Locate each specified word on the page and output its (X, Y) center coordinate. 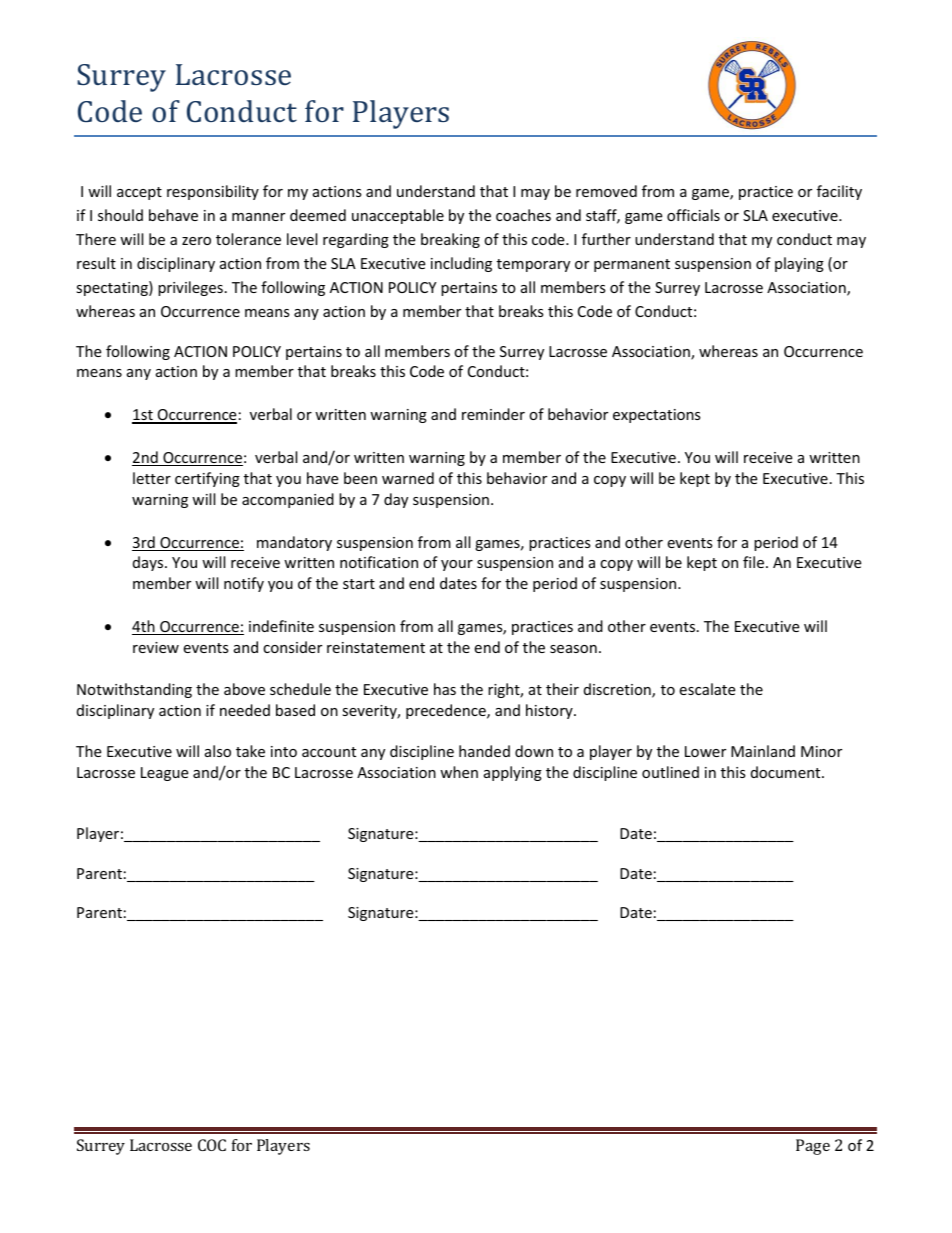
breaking (450, 240)
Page (813, 1147)
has (445, 689)
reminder (493, 414)
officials (693, 215)
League (164, 774)
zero (196, 241)
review (156, 647)
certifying (207, 479)
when (459, 772)
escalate (707, 689)
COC (212, 1145)
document (787, 772)
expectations (657, 416)
